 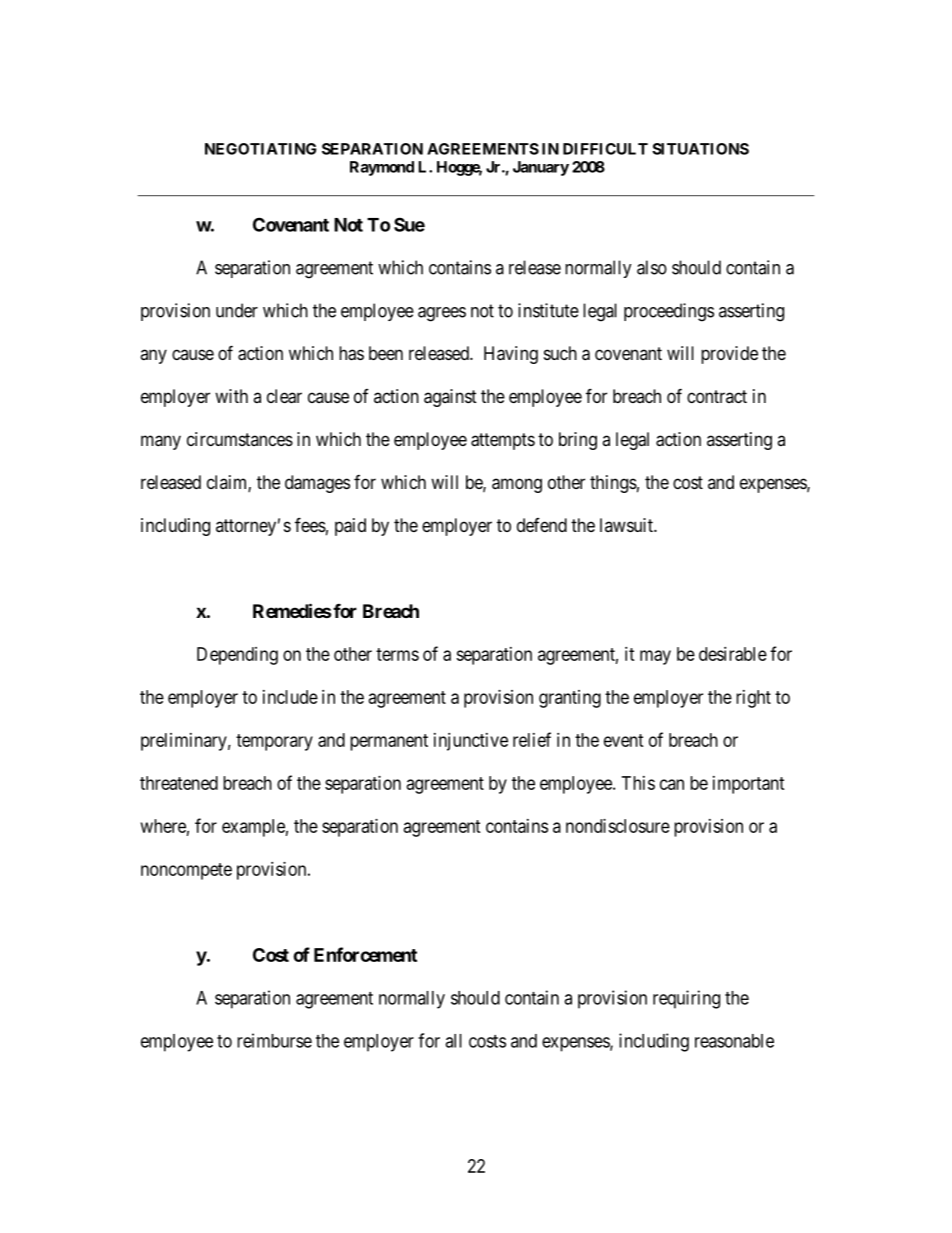 I want to click on Depending, so click(x=237, y=656).
